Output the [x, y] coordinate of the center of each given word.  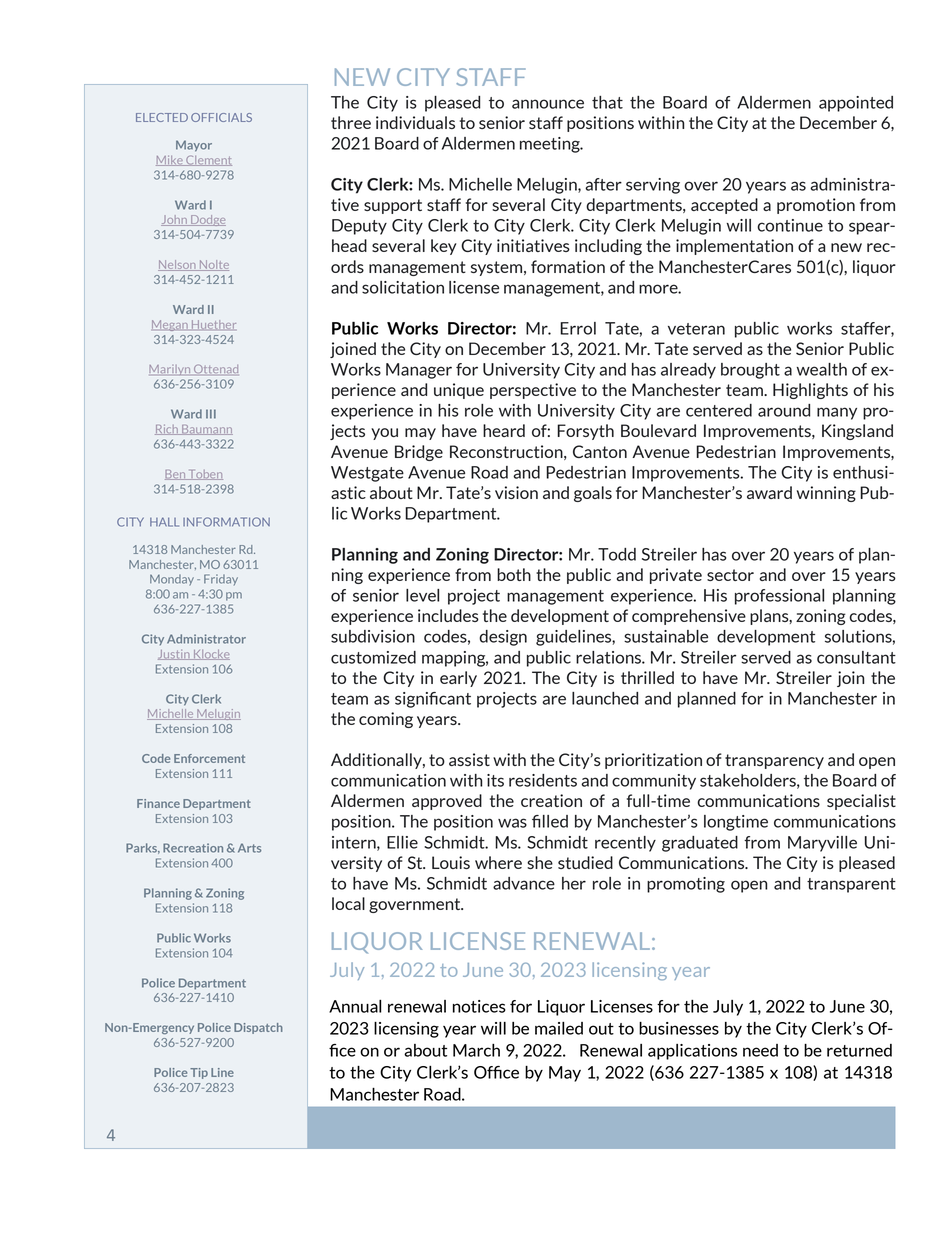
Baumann [206, 430]
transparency [774, 761]
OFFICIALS [221, 117]
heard [504, 430]
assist [469, 759]
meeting [551, 145]
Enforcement [209, 758]
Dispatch [258, 1028]
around [784, 410]
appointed [856, 104]
